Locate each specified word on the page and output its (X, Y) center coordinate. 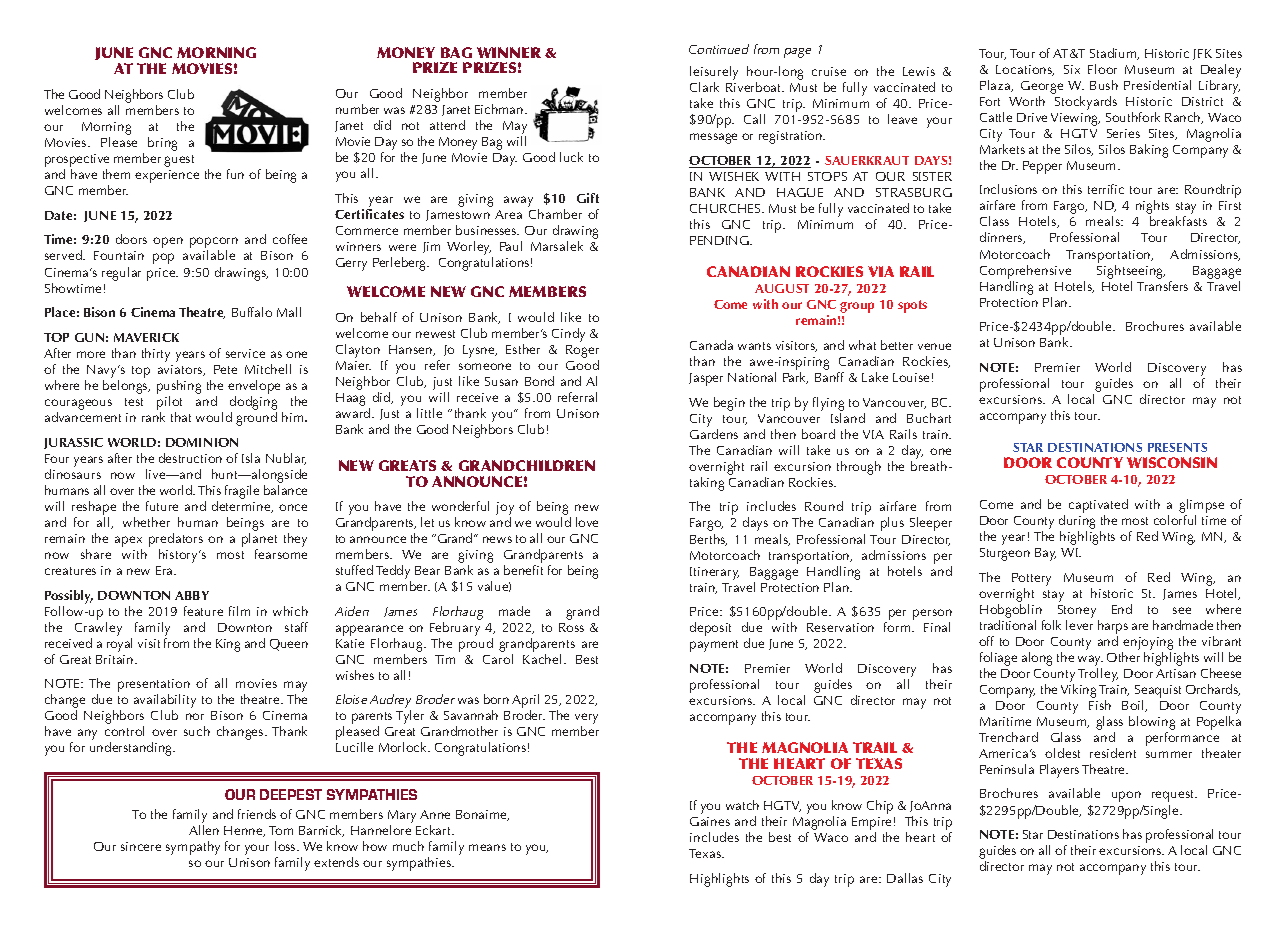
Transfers (1162, 284)
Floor (1102, 69)
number (357, 109)
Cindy (568, 335)
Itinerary (714, 573)
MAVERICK (146, 337)
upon (1126, 796)
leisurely (714, 74)
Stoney (1077, 611)
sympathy (193, 848)
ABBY (192, 595)
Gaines (710, 821)
